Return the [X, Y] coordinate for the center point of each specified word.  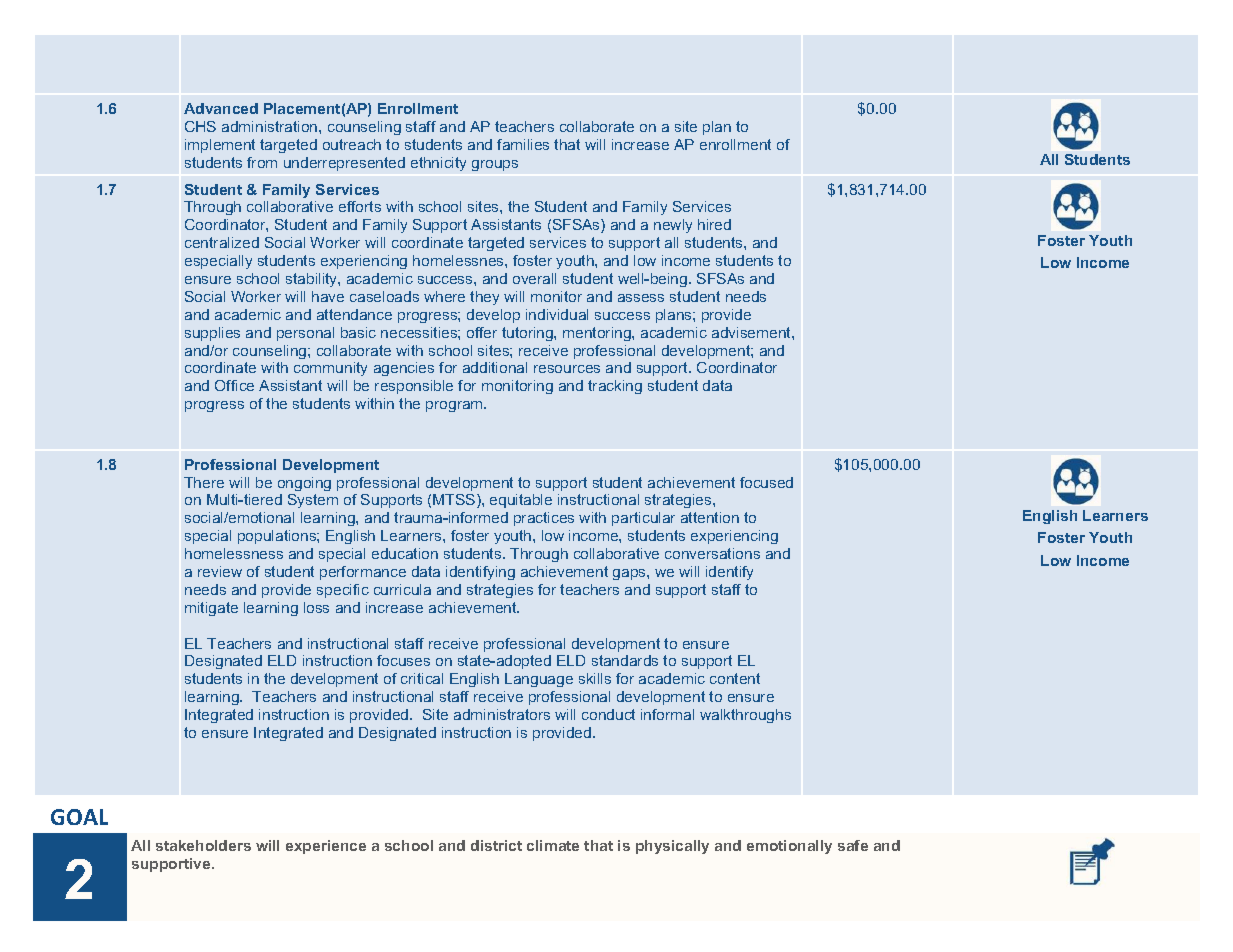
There [204, 482]
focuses [403, 660]
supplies [212, 334]
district [496, 845]
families [523, 144]
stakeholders [203, 845]
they [484, 298]
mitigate [211, 609]
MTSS [455, 501]
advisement [752, 332]
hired [714, 224]
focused [766, 482]
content [735, 678]
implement [220, 146]
